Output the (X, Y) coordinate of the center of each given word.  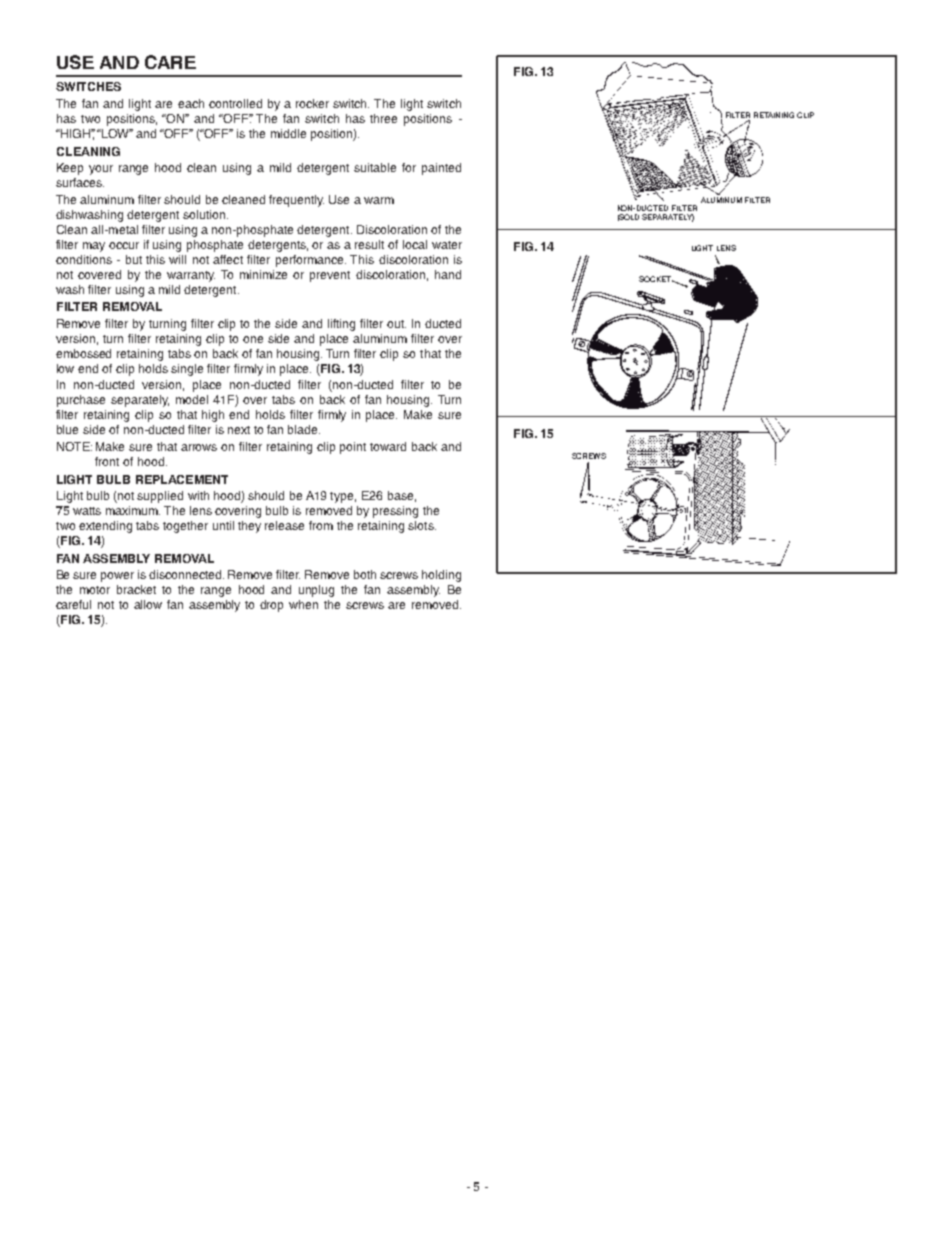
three (383, 118)
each (191, 103)
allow (148, 604)
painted (441, 169)
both (365, 574)
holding (441, 576)
